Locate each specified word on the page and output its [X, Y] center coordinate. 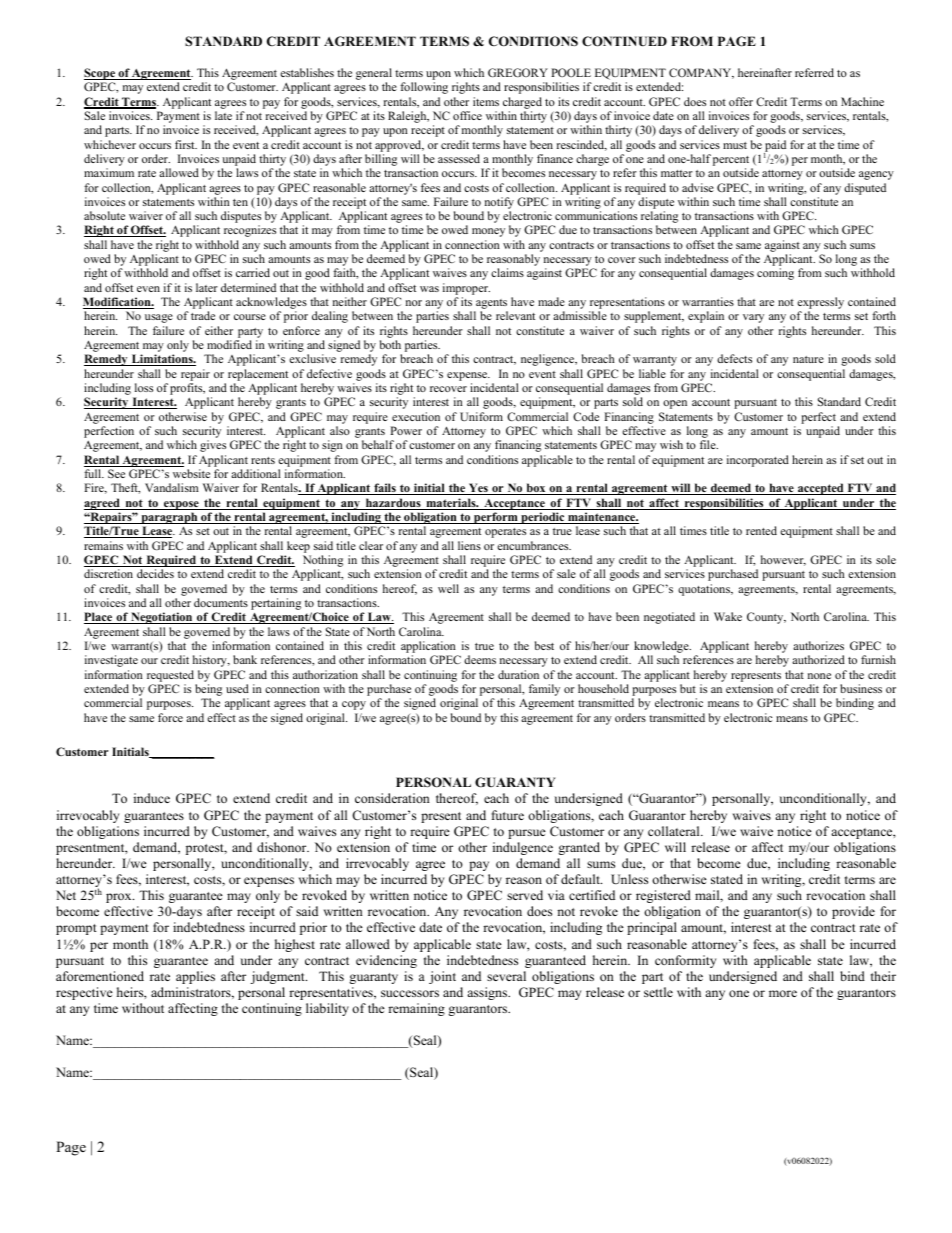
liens [469, 545]
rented [761, 530]
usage [159, 318]
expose [181, 505]
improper [466, 289]
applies [195, 977]
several [506, 976]
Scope [100, 75]
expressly [820, 304]
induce [152, 798]
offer [741, 101]
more [783, 993]
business [861, 688]
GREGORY [518, 72]
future [508, 815]
